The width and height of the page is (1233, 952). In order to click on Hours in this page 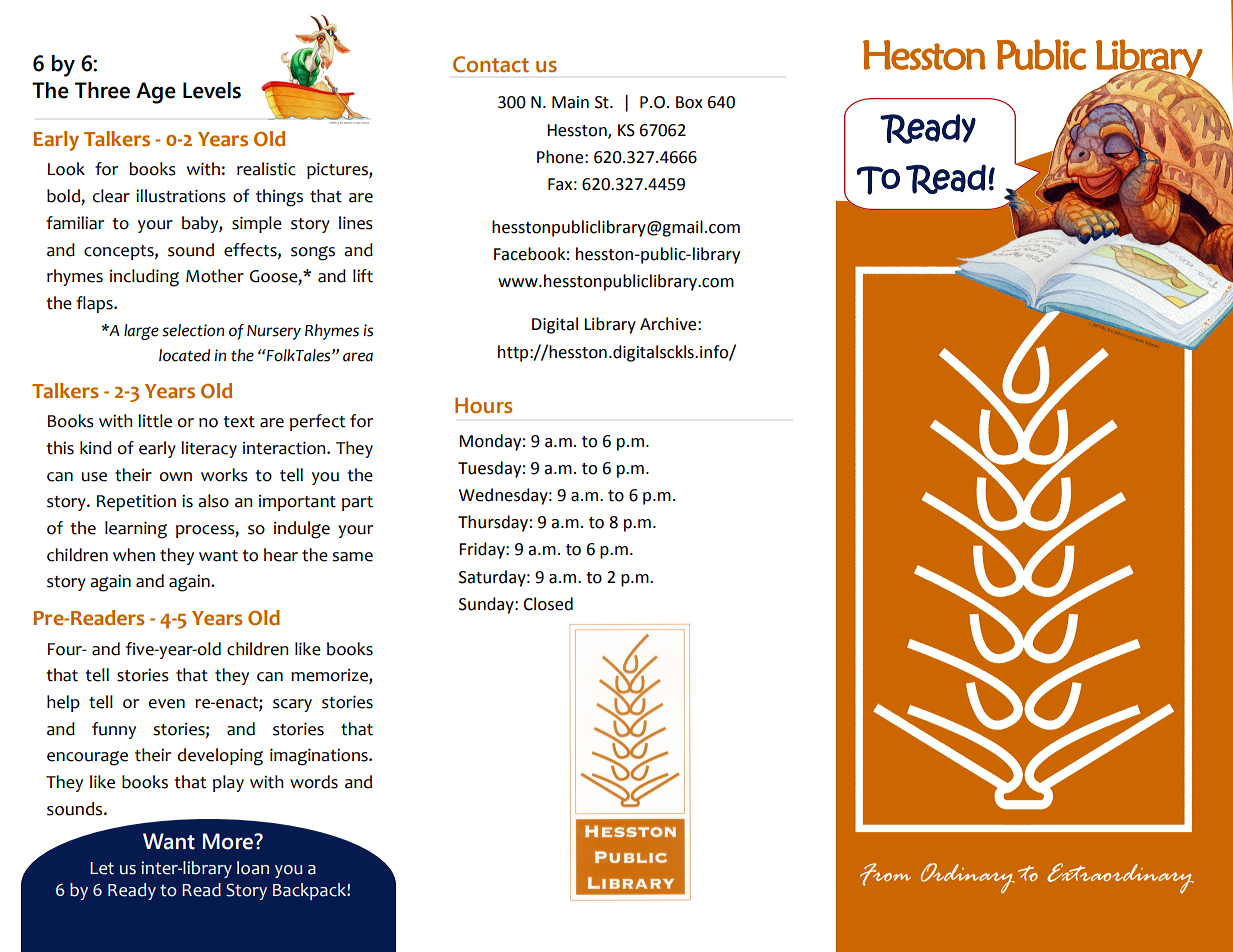, I will do `click(483, 405)`.
